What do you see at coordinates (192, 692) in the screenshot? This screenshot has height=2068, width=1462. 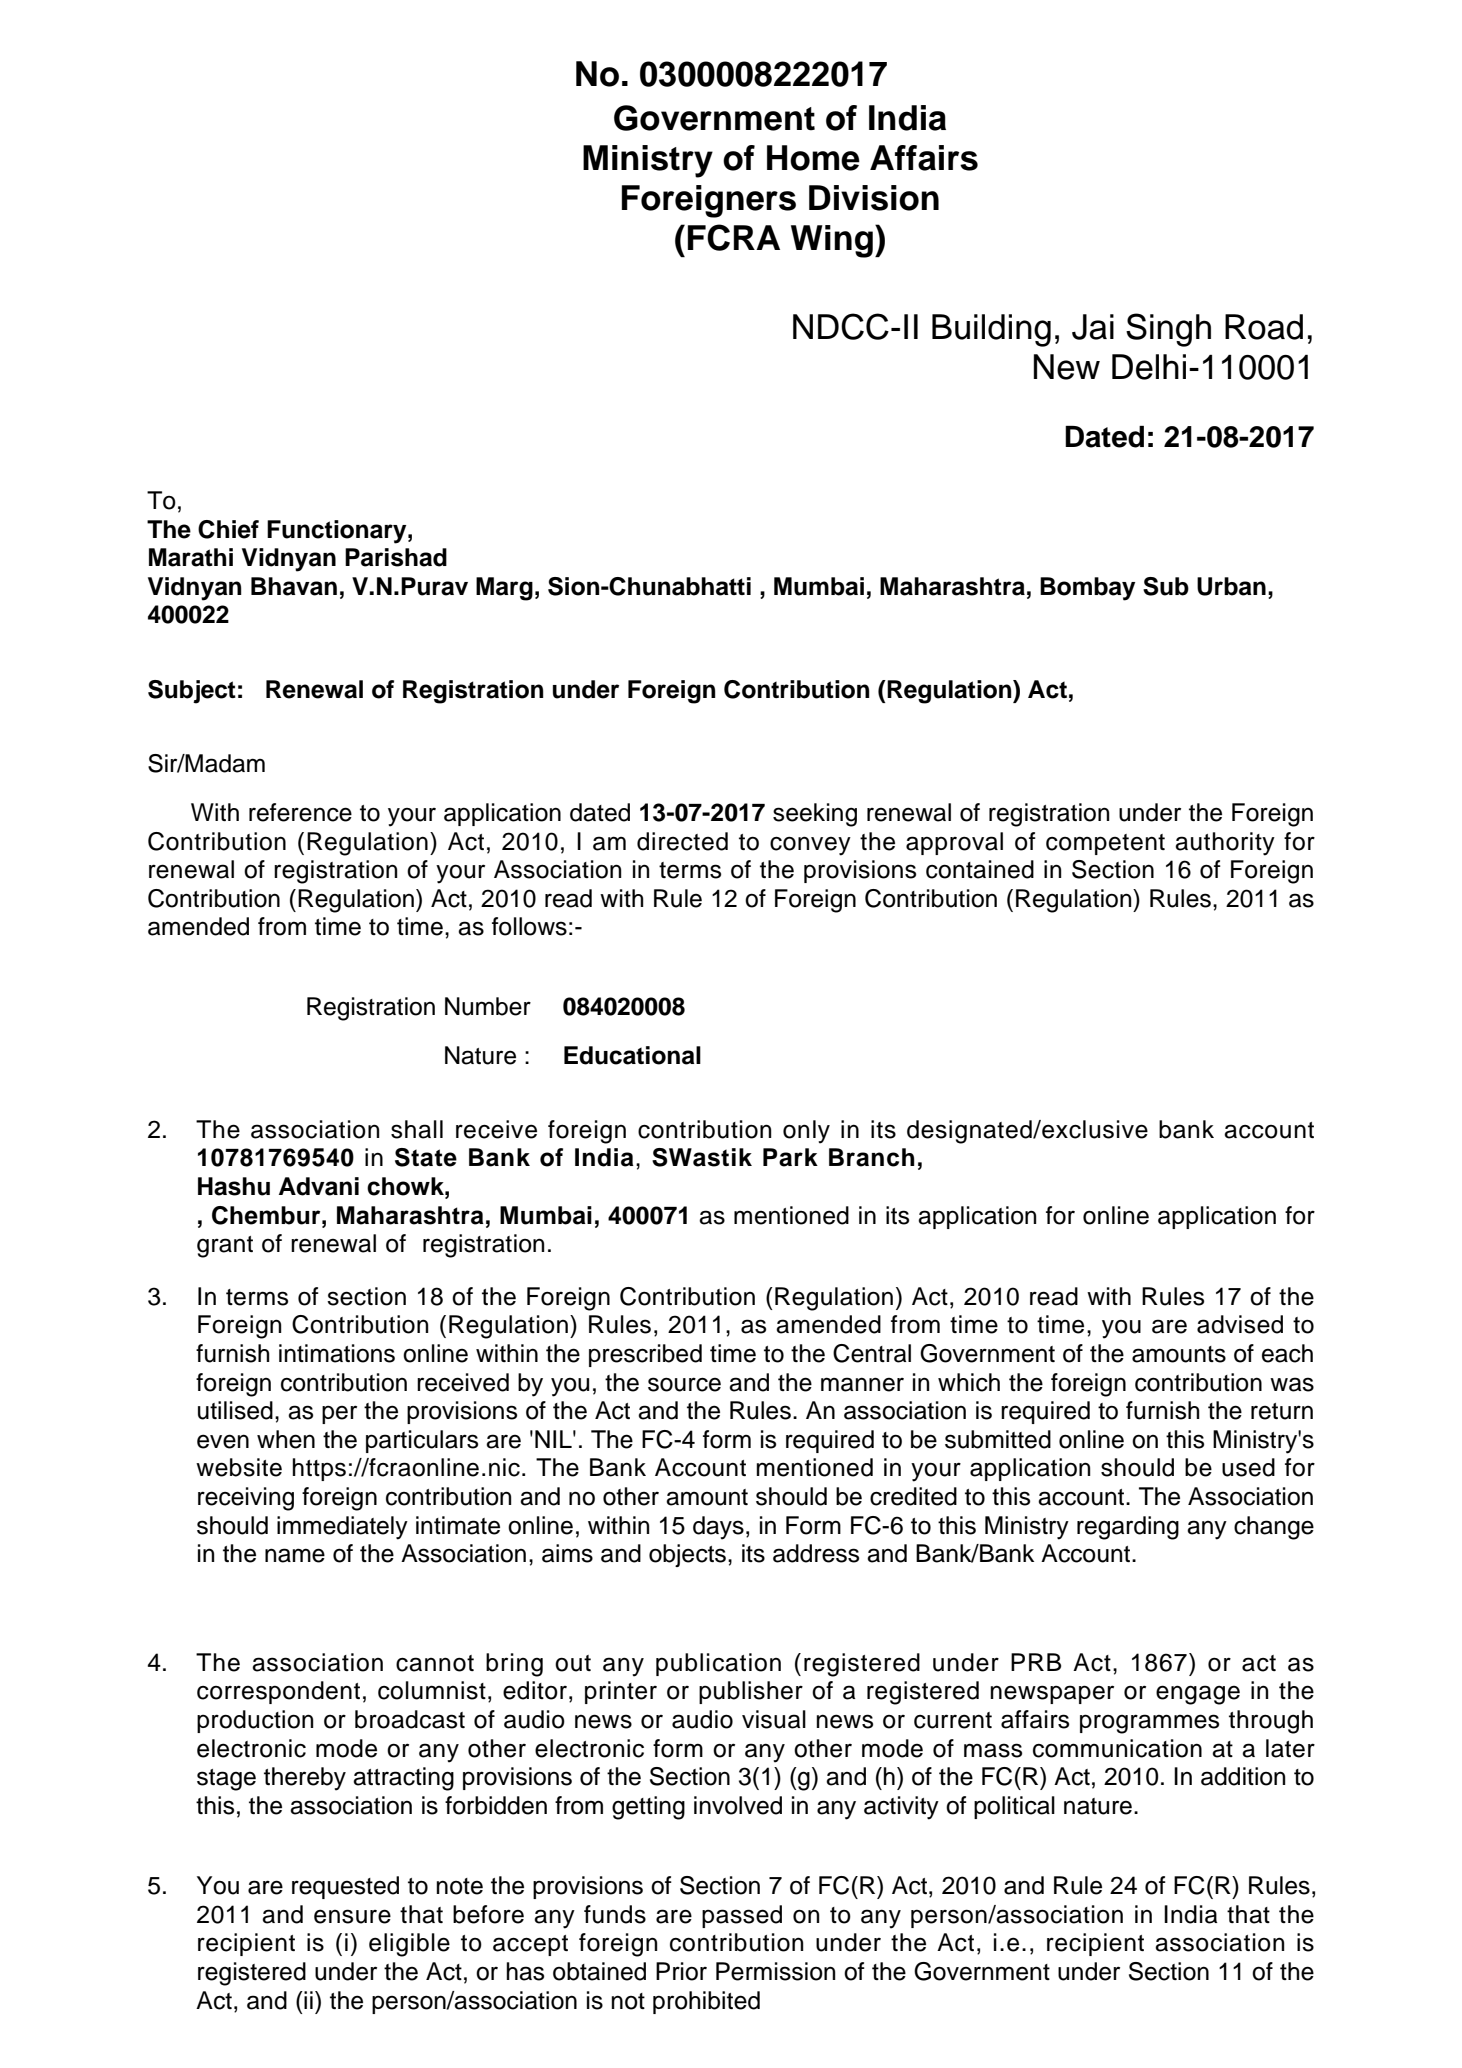 I see `Subject` at bounding box center [192, 692].
